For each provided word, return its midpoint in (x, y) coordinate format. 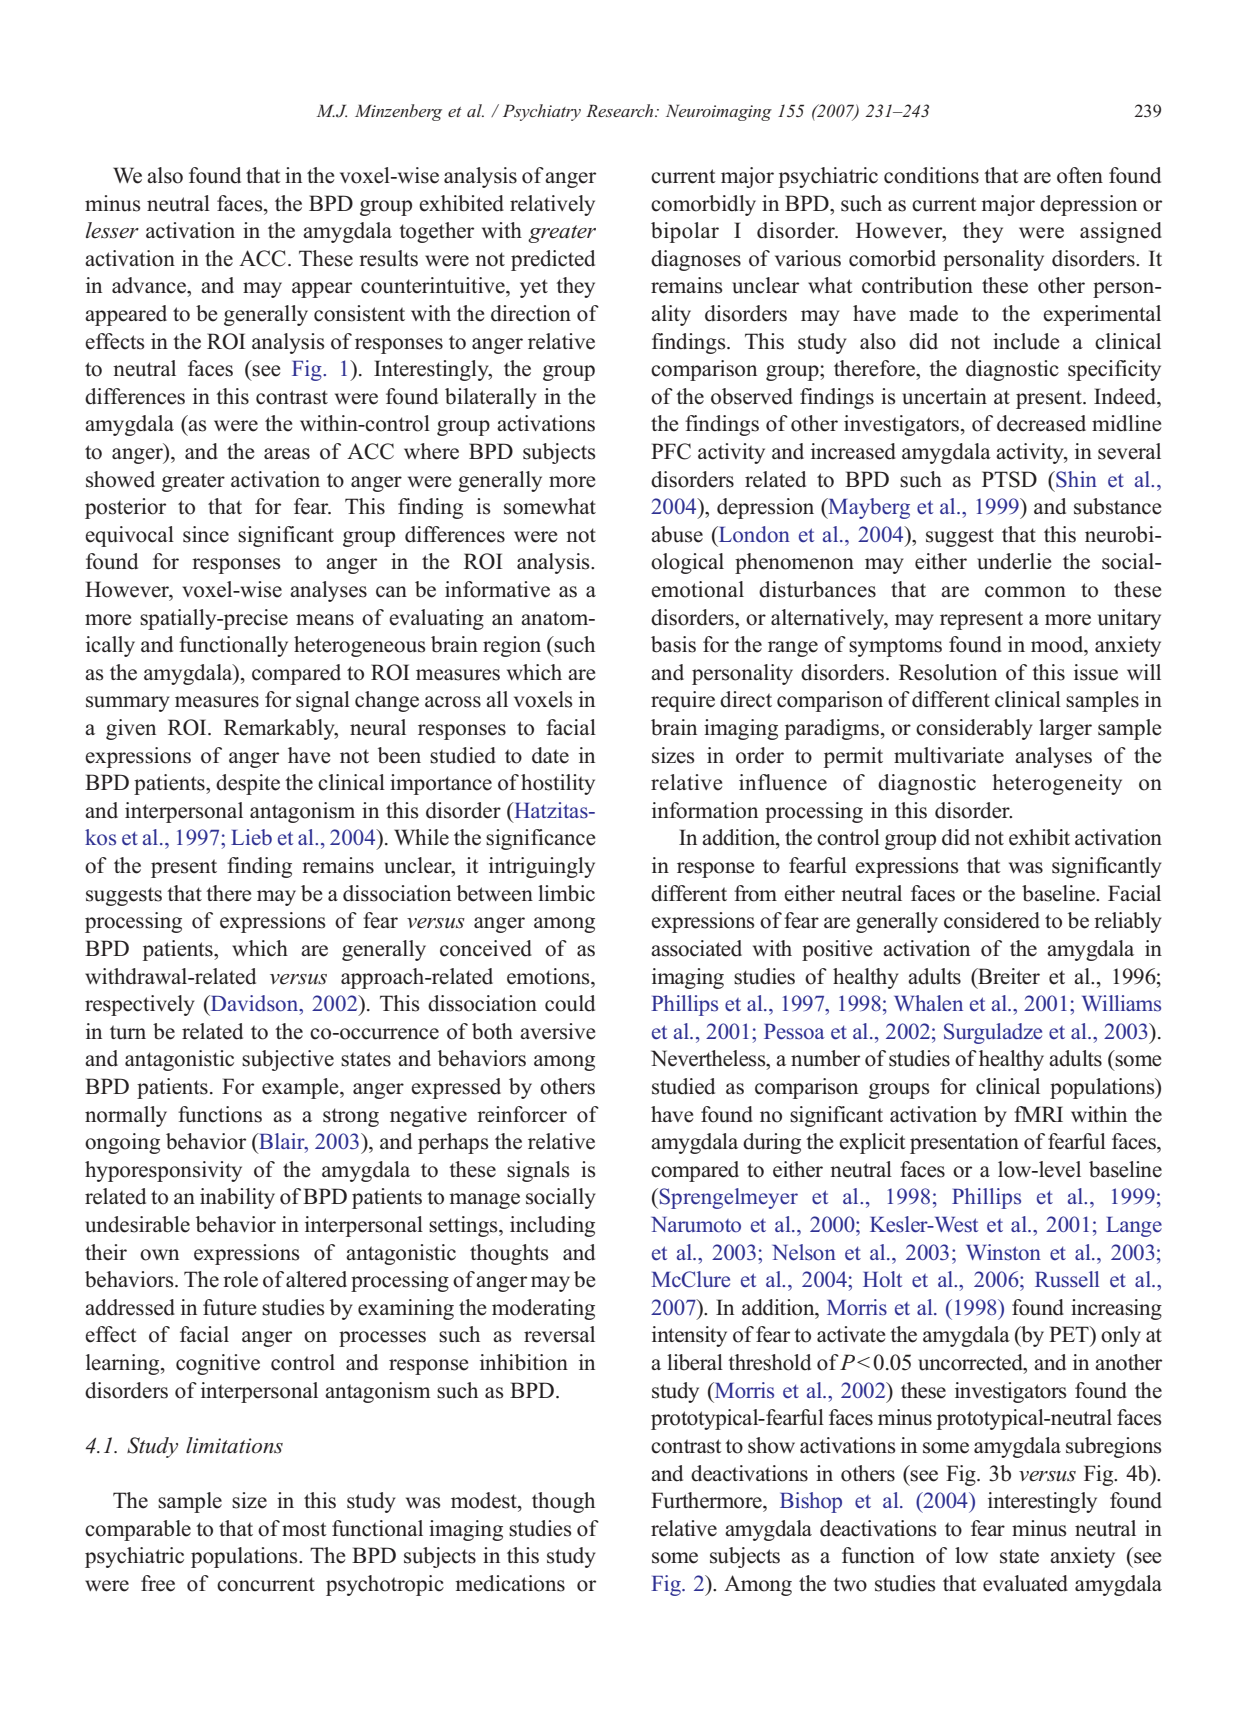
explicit (872, 1143)
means (325, 620)
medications (510, 1583)
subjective (288, 1060)
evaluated (1025, 1583)
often (1080, 175)
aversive (557, 1031)
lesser (112, 230)
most (304, 1529)
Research (621, 110)
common (1025, 592)
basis (673, 644)
